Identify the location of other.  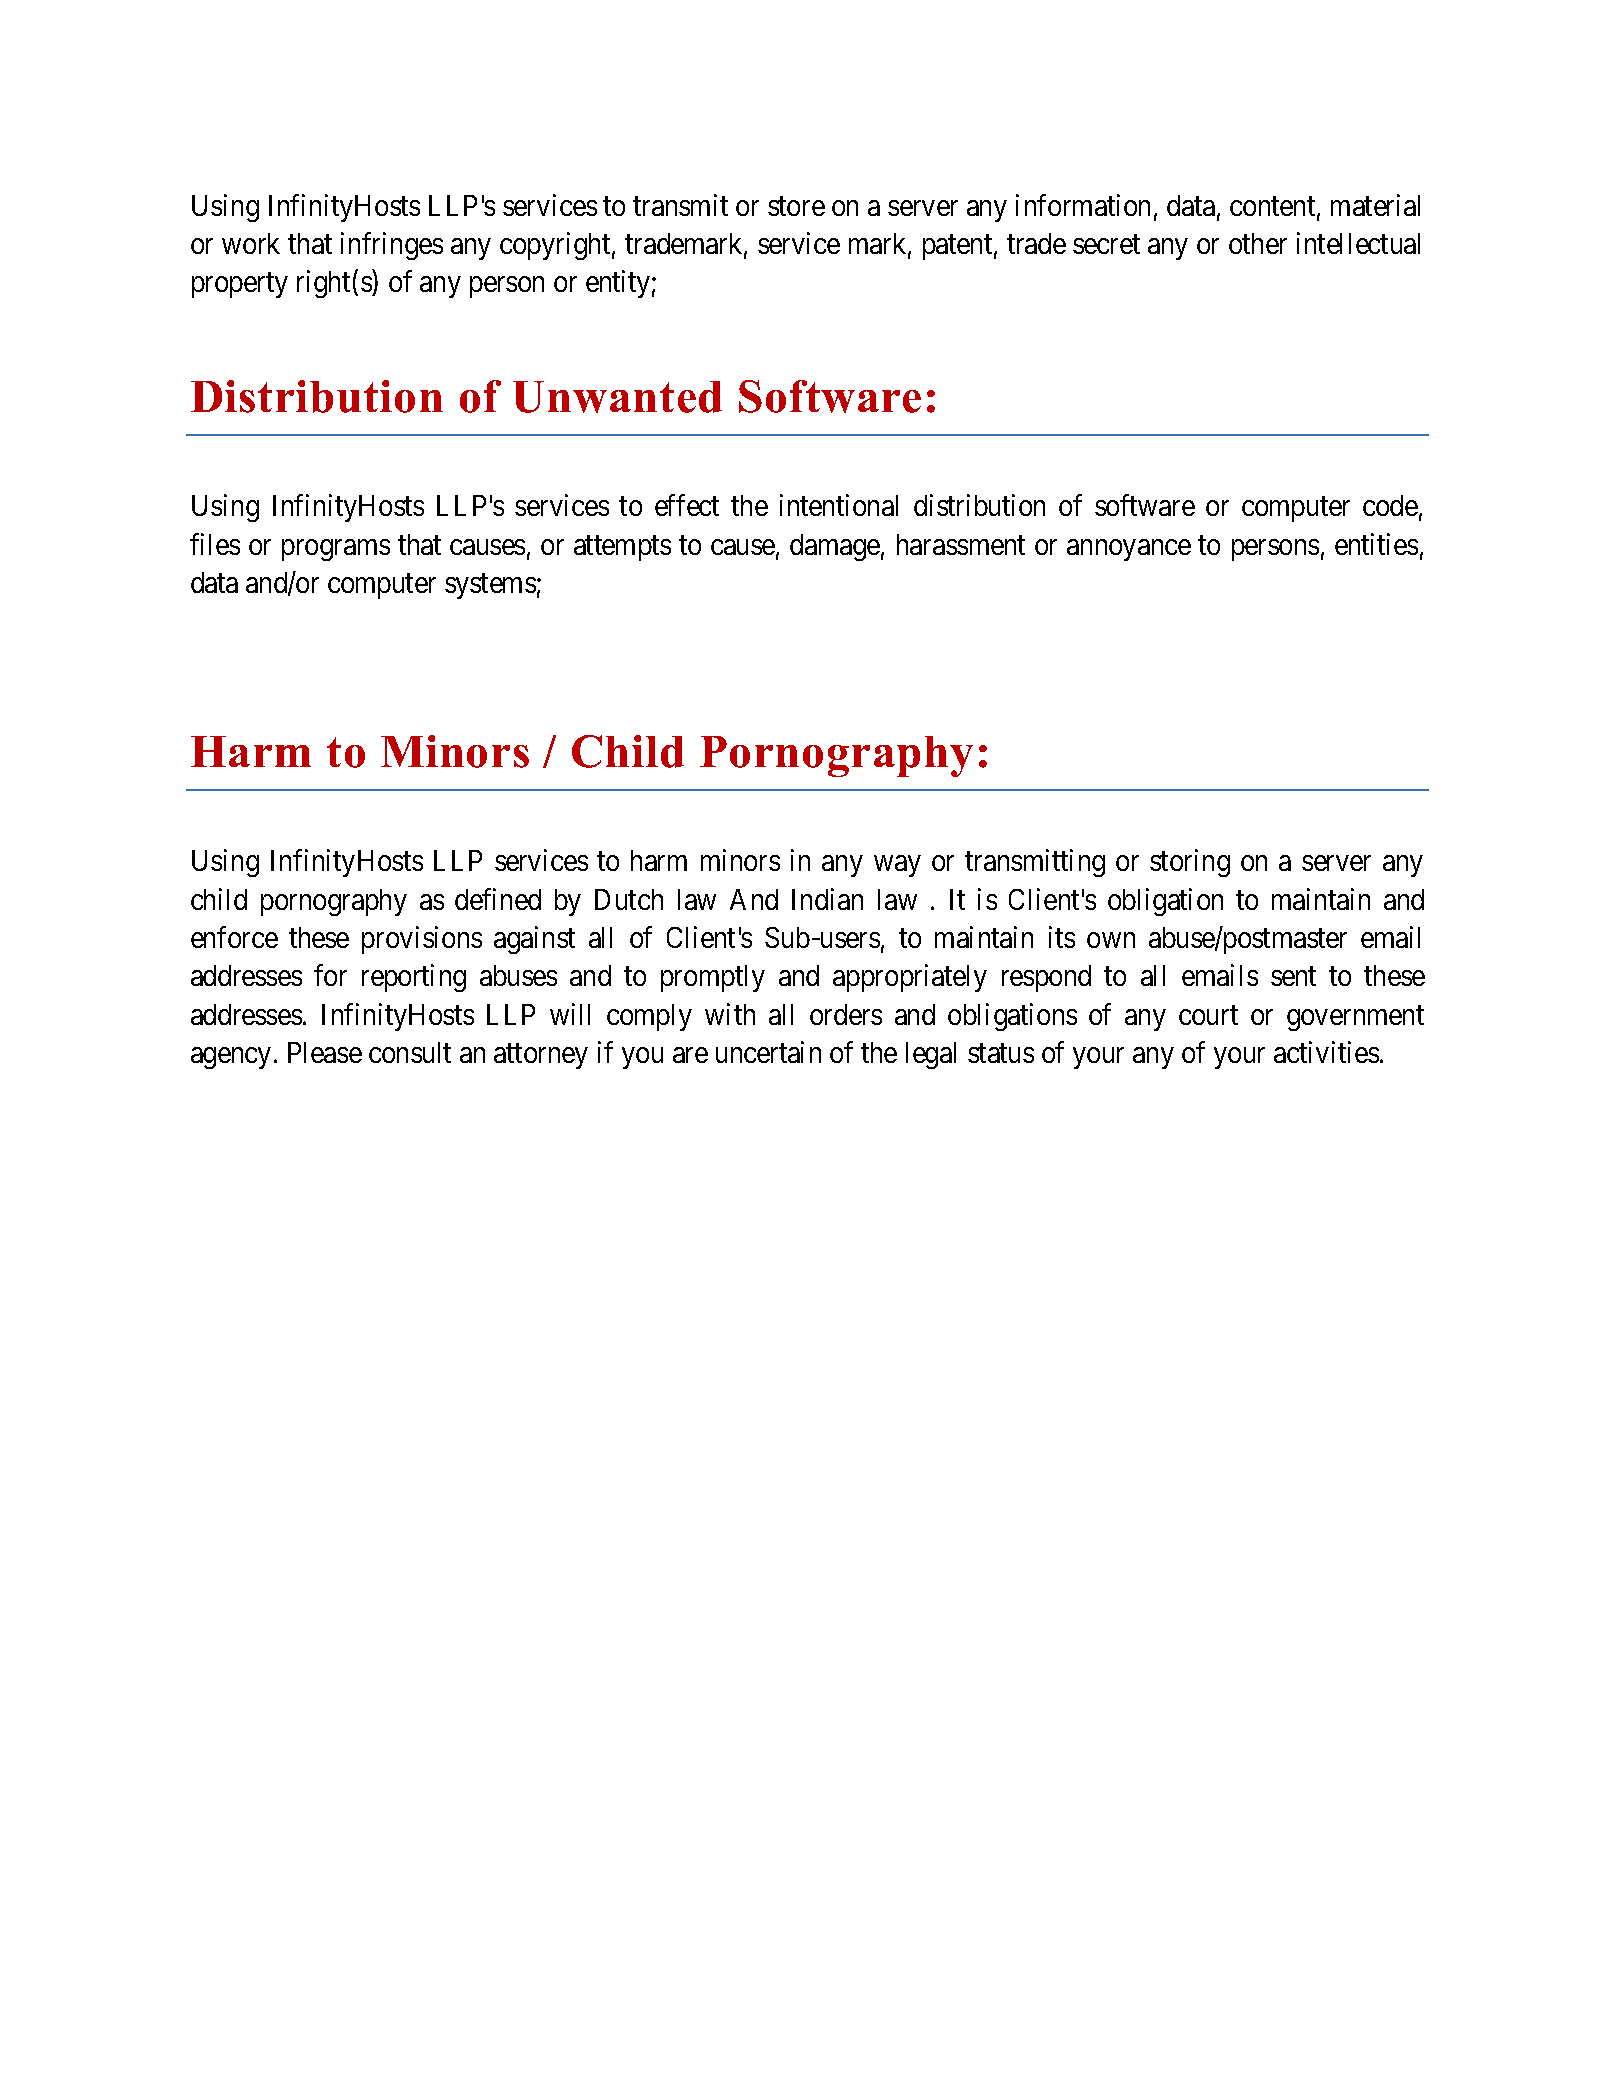
(1258, 243).
